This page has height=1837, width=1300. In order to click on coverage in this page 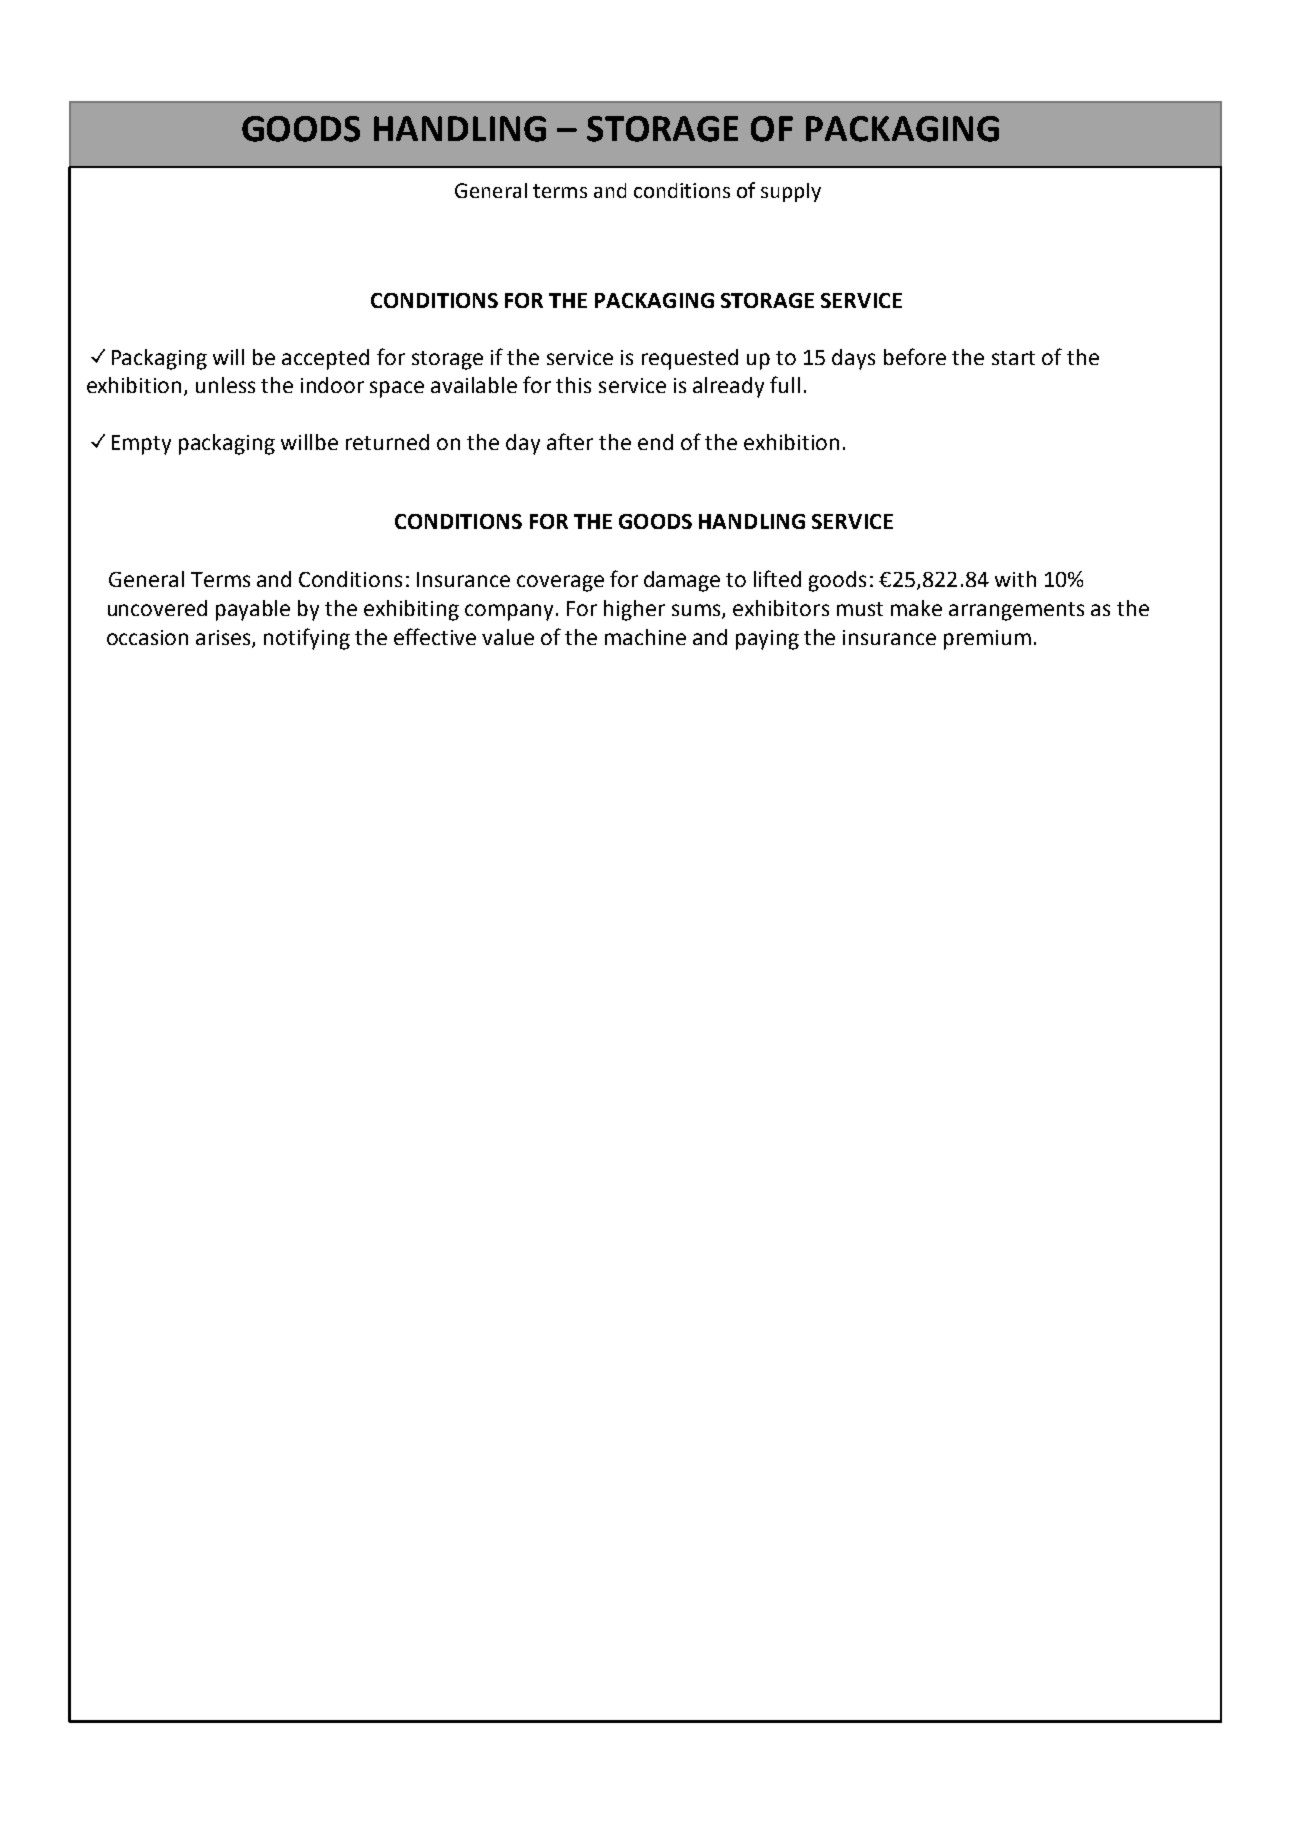, I will do `click(560, 583)`.
